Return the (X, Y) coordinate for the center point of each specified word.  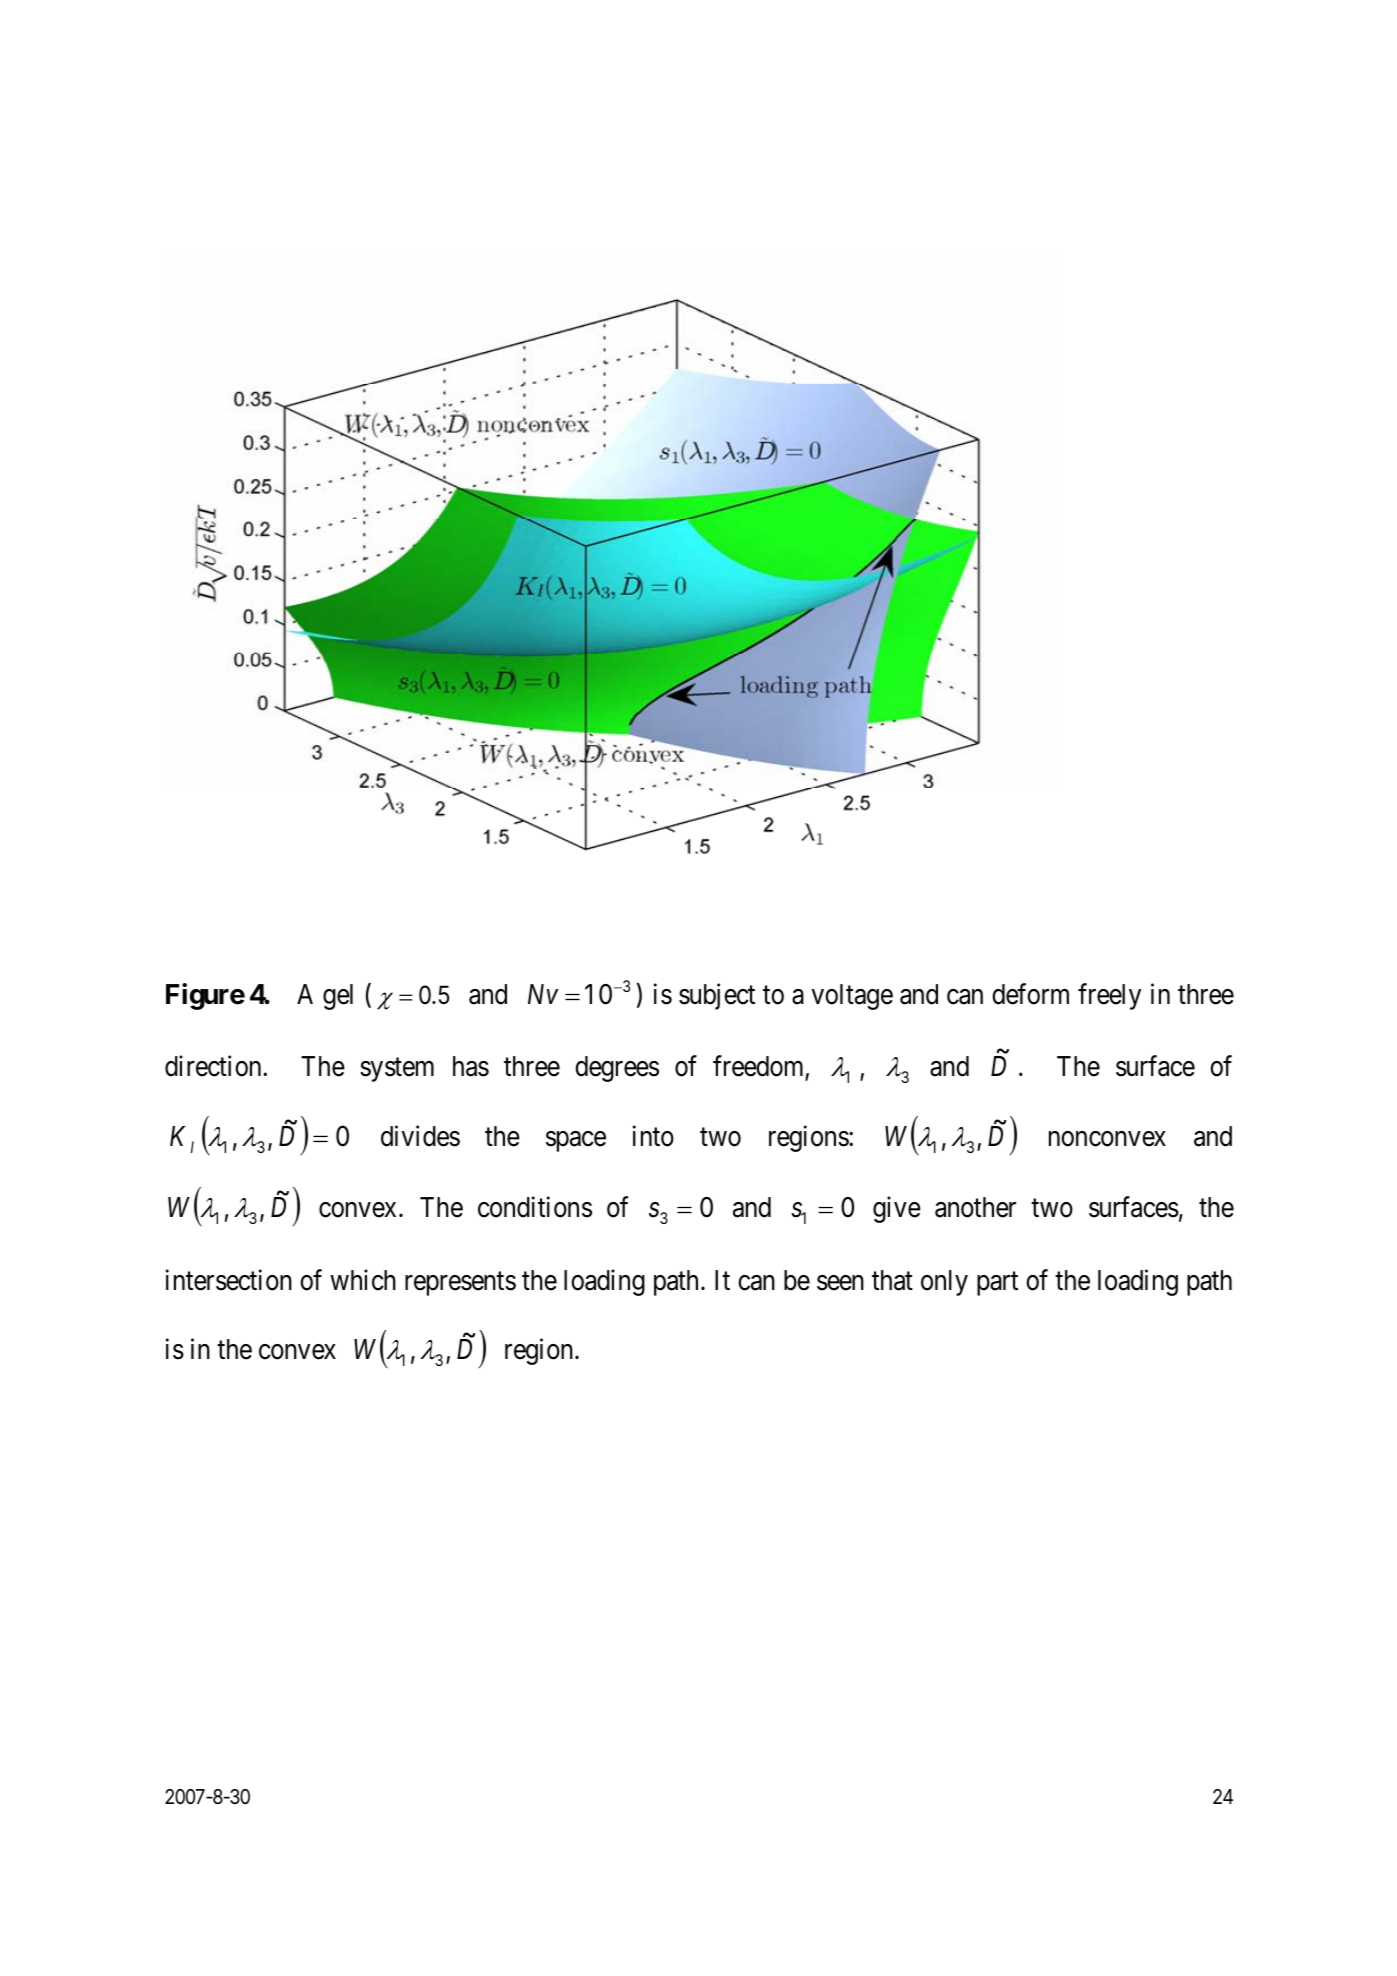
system (397, 1070)
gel (338, 997)
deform (1030, 994)
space (576, 1141)
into (653, 1136)
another (975, 1207)
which (363, 1280)
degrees (617, 1069)
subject (717, 997)
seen (840, 1283)
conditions (535, 1207)
